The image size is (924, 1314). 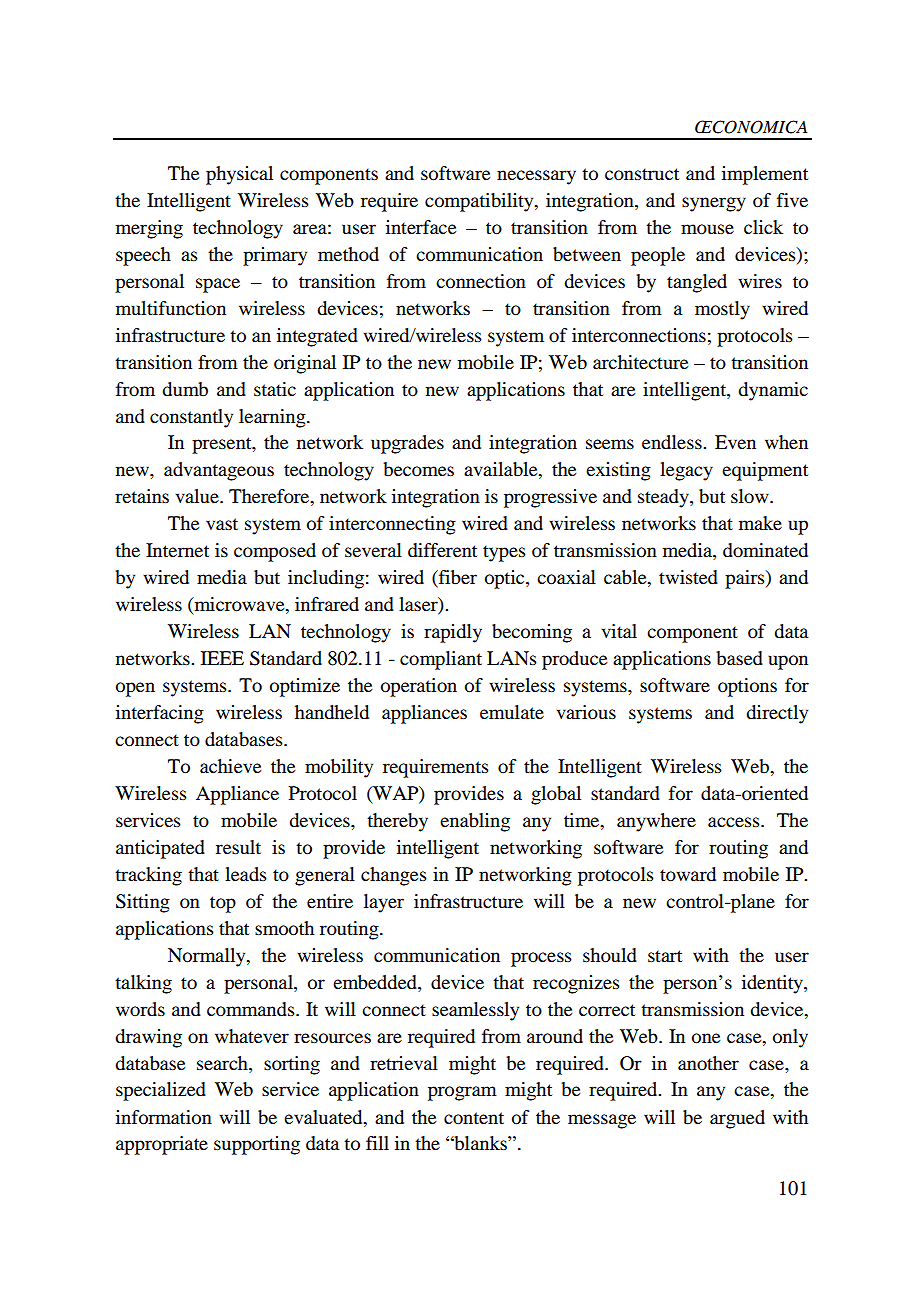 What do you see at coordinates (222, 658) in the document?
I see `IEEE` at bounding box center [222, 658].
